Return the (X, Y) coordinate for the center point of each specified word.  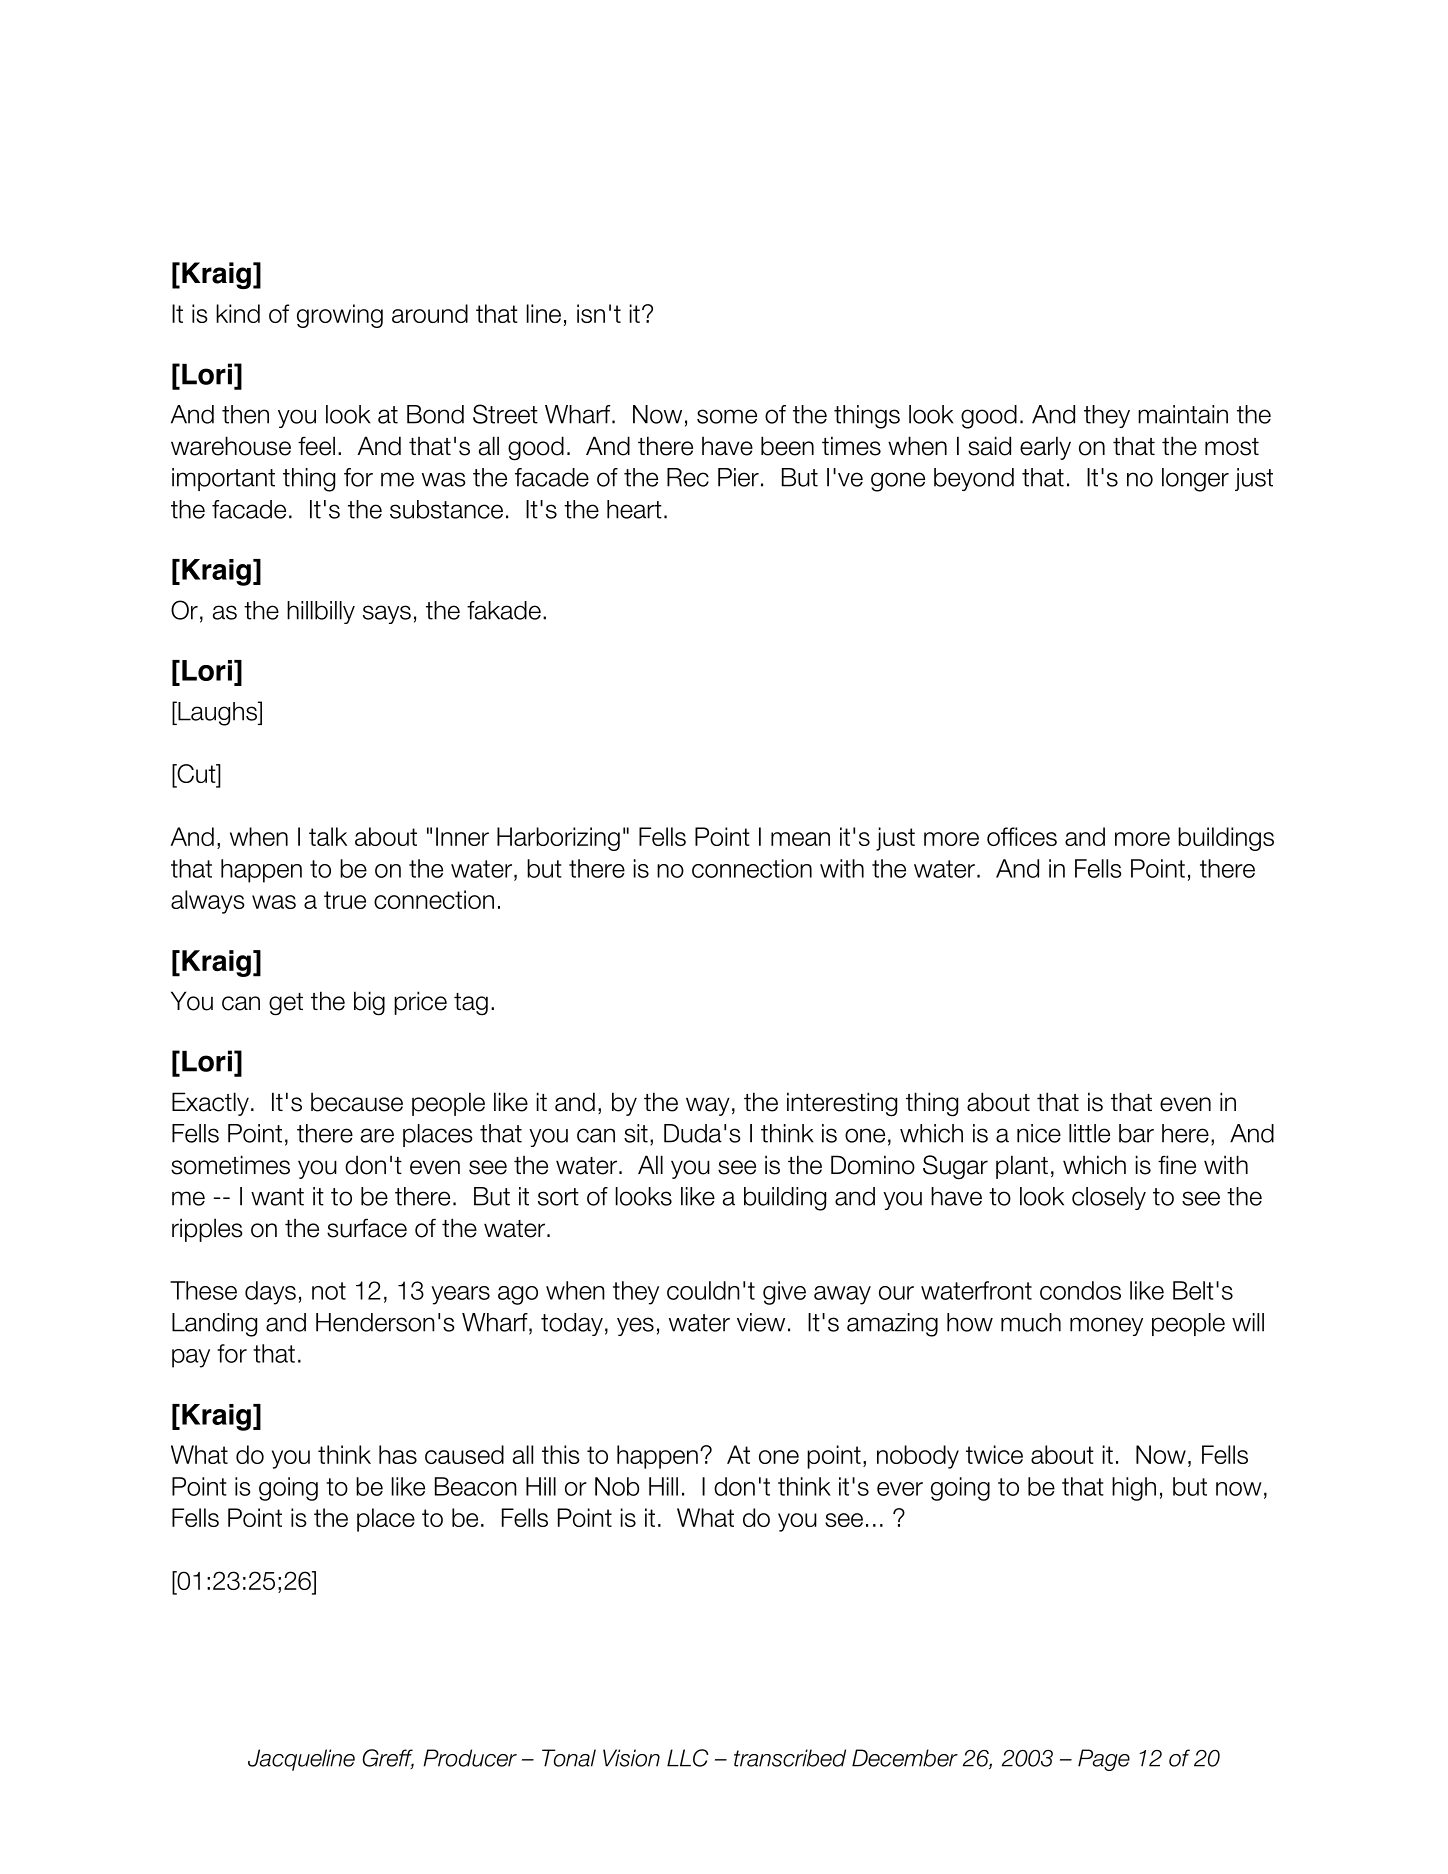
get (286, 1004)
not (329, 1291)
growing (340, 316)
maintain (1183, 414)
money (1106, 1326)
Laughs (217, 713)
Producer (470, 1758)
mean (800, 839)
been (787, 446)
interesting (842, 1104)
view (761, 1322)
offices (1022, 836)
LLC (688, 1758)
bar (1136, 1133)
